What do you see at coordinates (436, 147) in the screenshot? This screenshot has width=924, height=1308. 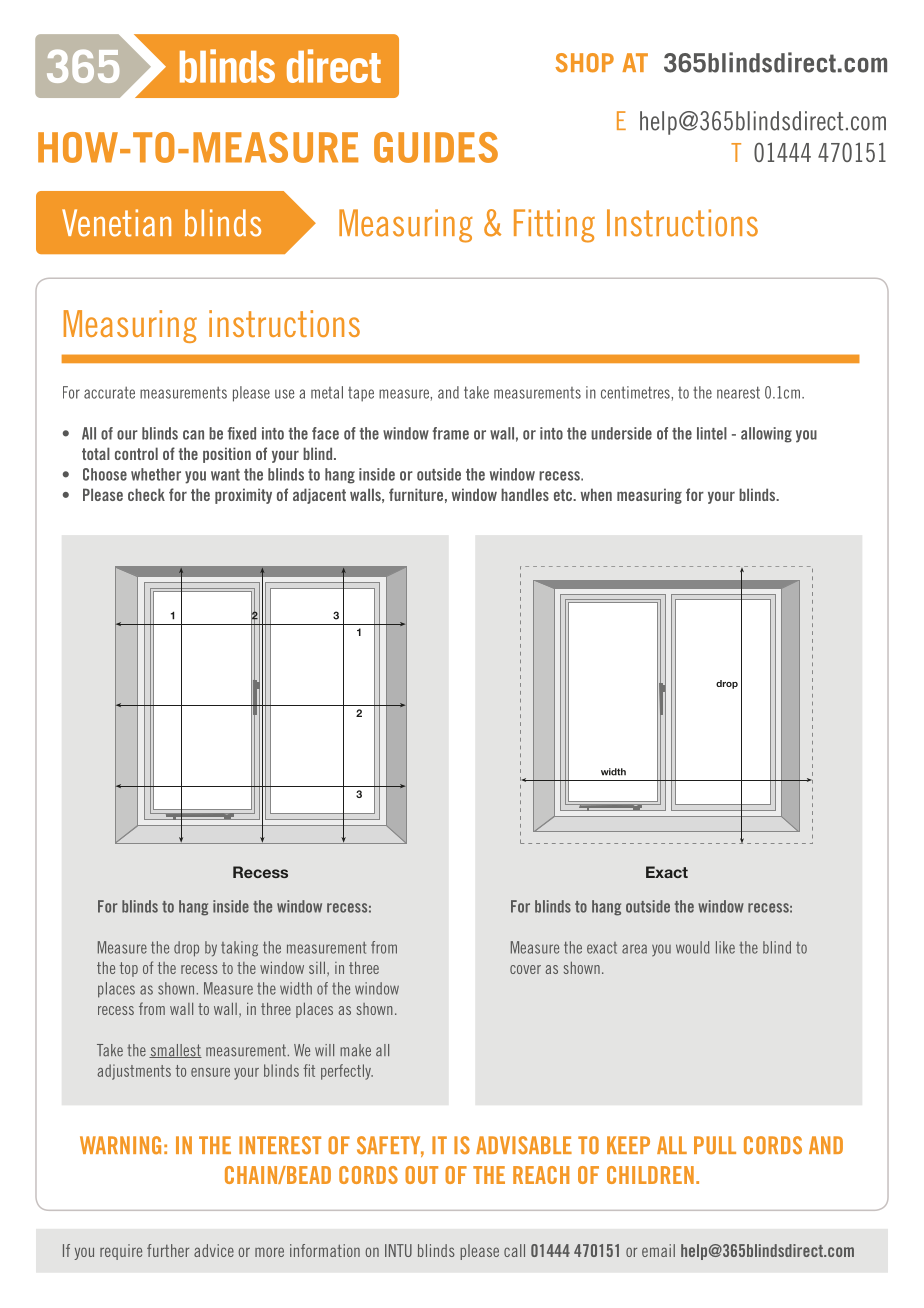 I see `GUIDES` at bounding box center [436, 147].
